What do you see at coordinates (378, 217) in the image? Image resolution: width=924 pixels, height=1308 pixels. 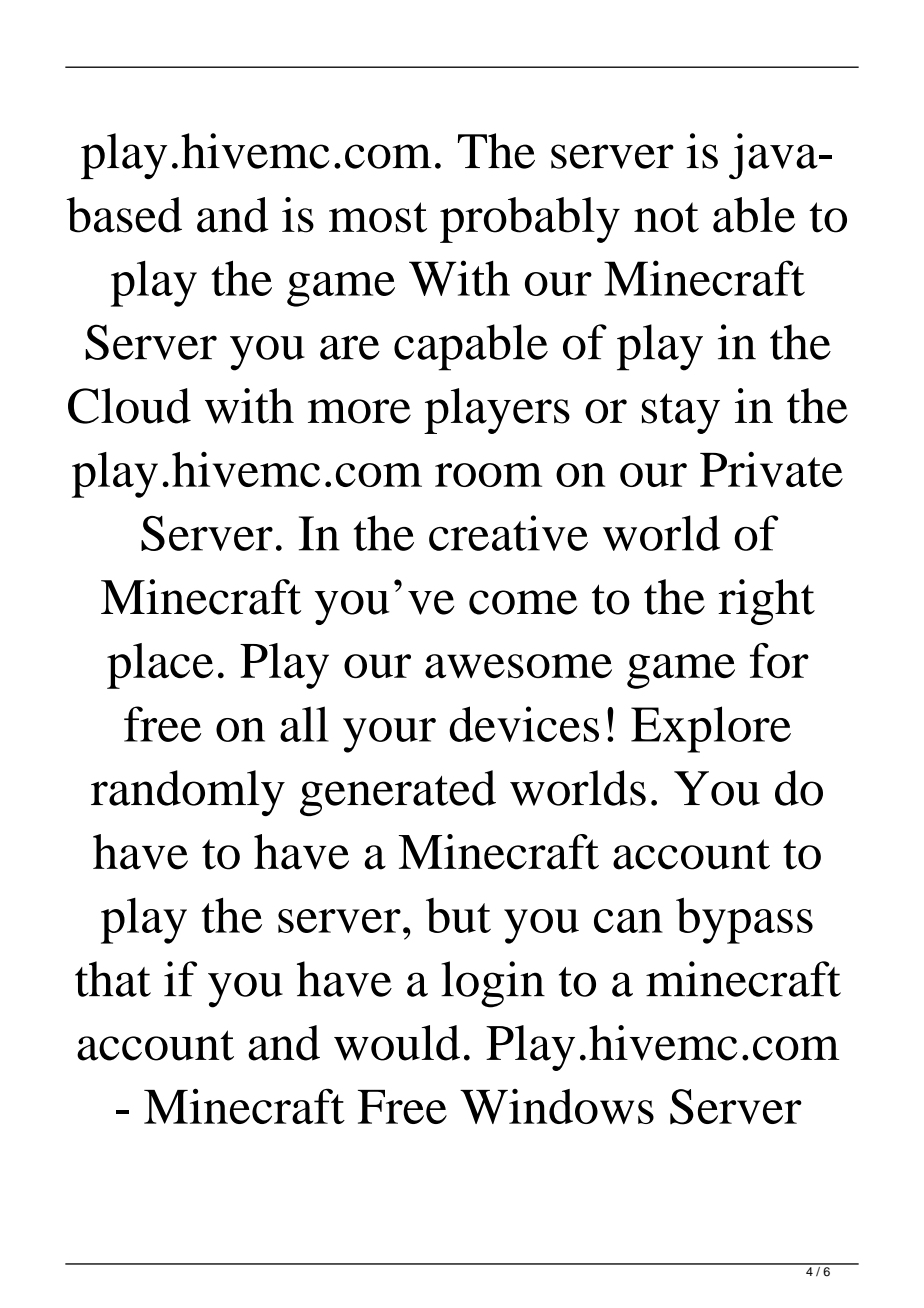 I see `most` at bounding box center [378, 217].
